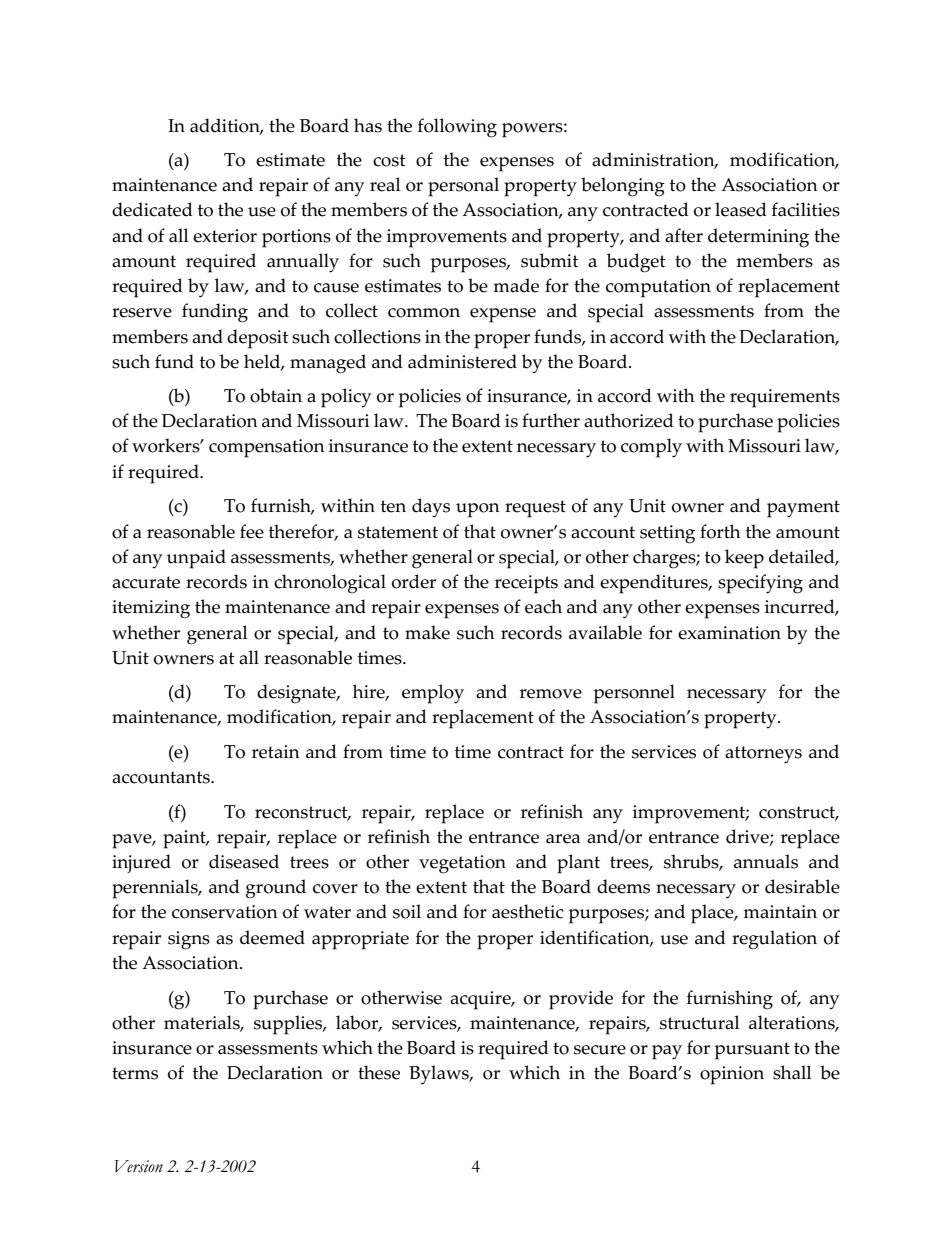 The image size is (952, 1233). What do you see at coordinates (478, 510) in the screenshot?
I see `upon` at bounding box center [478, 510].
